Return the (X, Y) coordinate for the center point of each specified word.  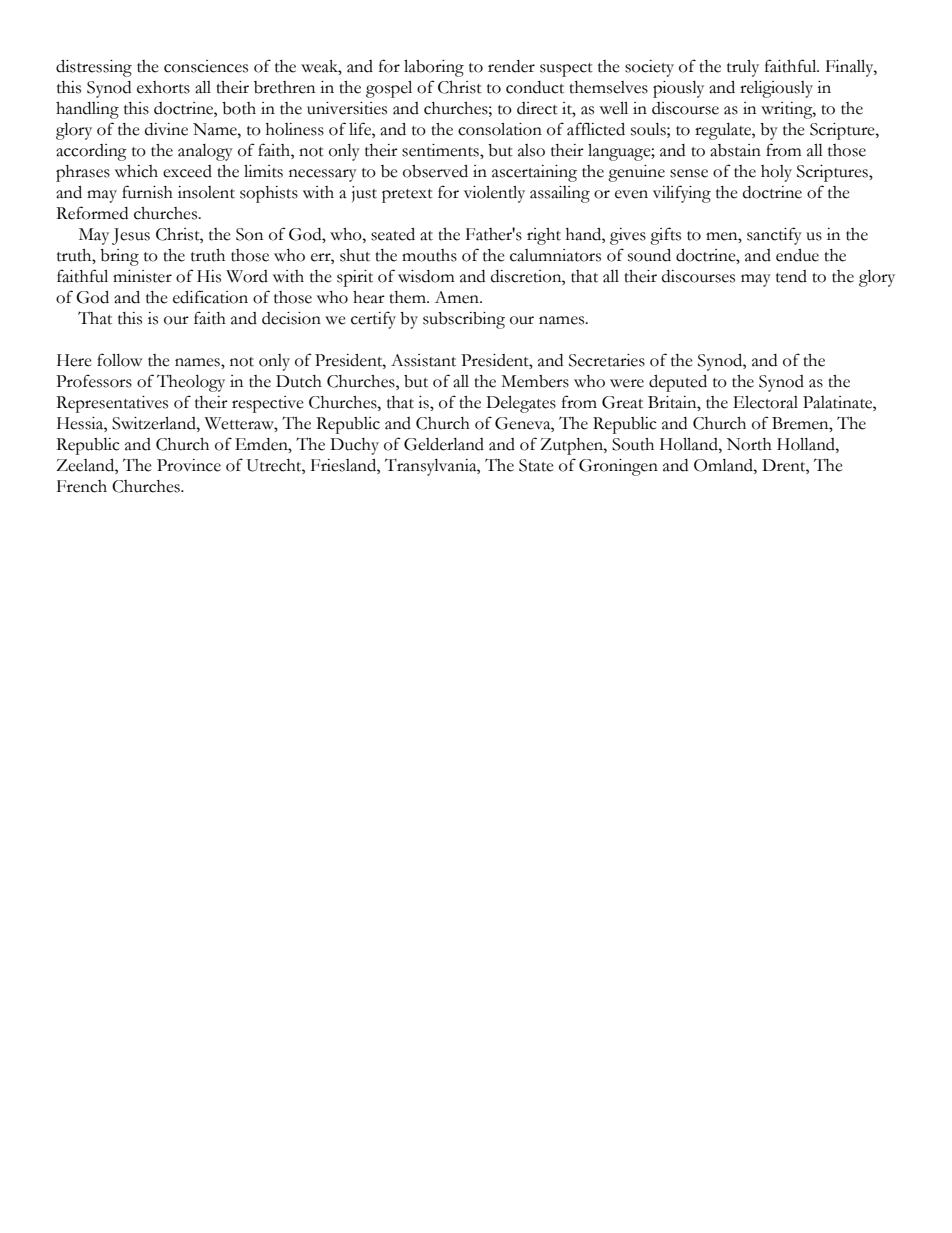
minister (142, 276)
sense (689, 173)
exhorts (163, 87)
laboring (434, 68)
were (627, 383)
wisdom (426, 276)
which (136, 171)
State (536, 465)
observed (435, 171)
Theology (191, 383)
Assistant (423, 360)
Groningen (618, 467)
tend (791, 276)
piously (678, 89)
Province (189, 465)
